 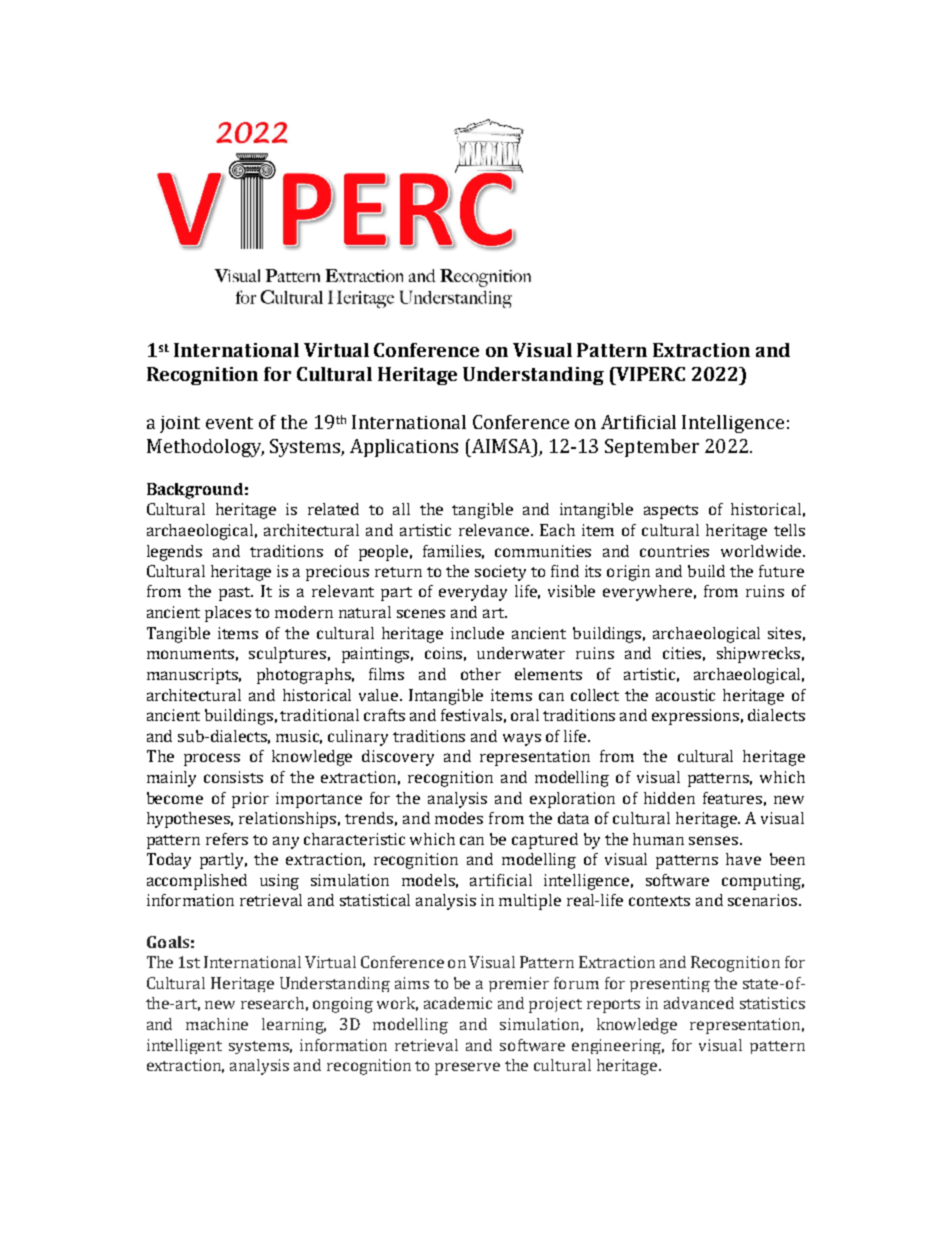 I want to click on ways, so click(x=522, y=739).
